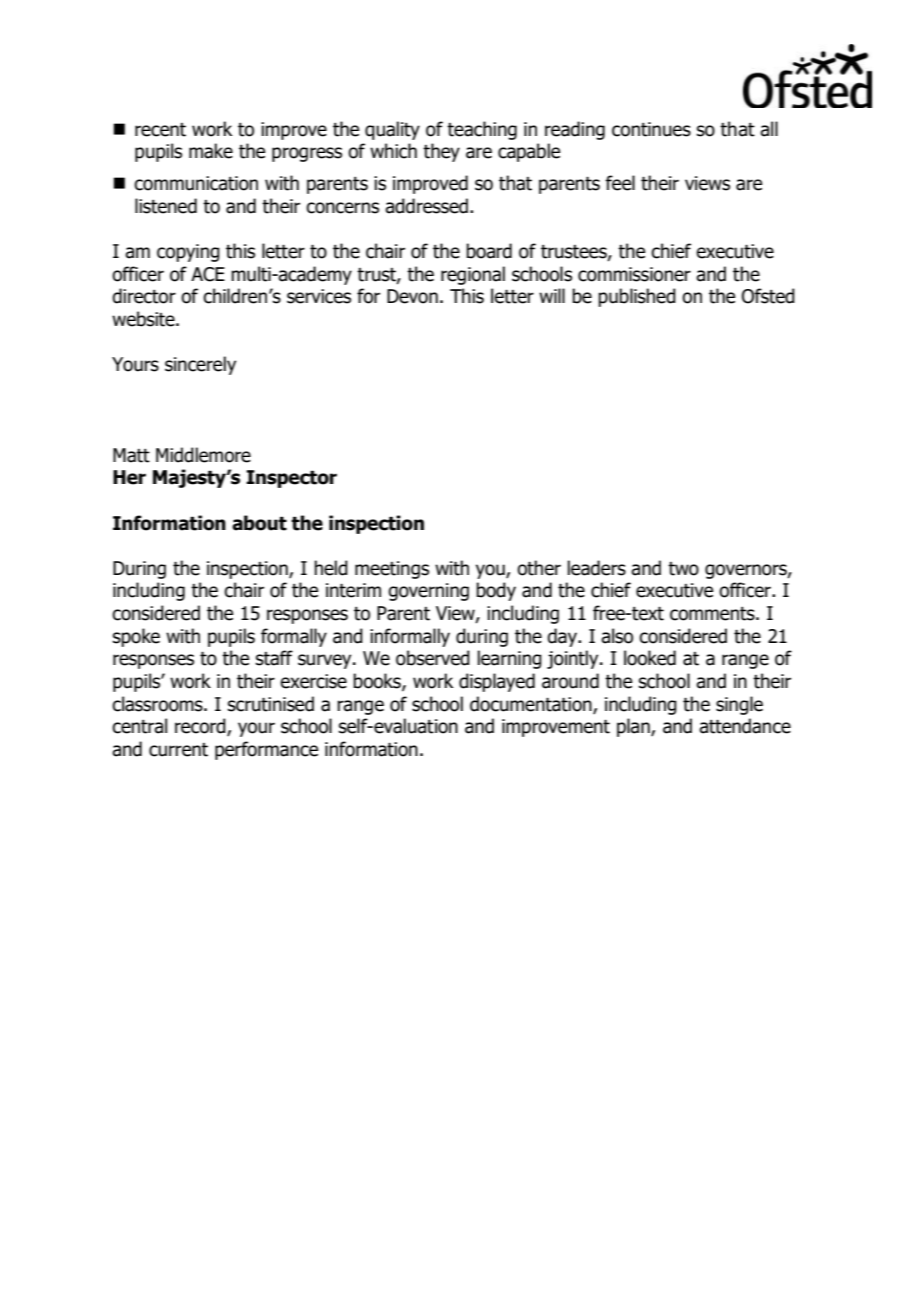 This document has height=1310, width=924. What do you see at coordinates (532, 704) in the document?
I see `documentation` at bounding box center [532, 704].
